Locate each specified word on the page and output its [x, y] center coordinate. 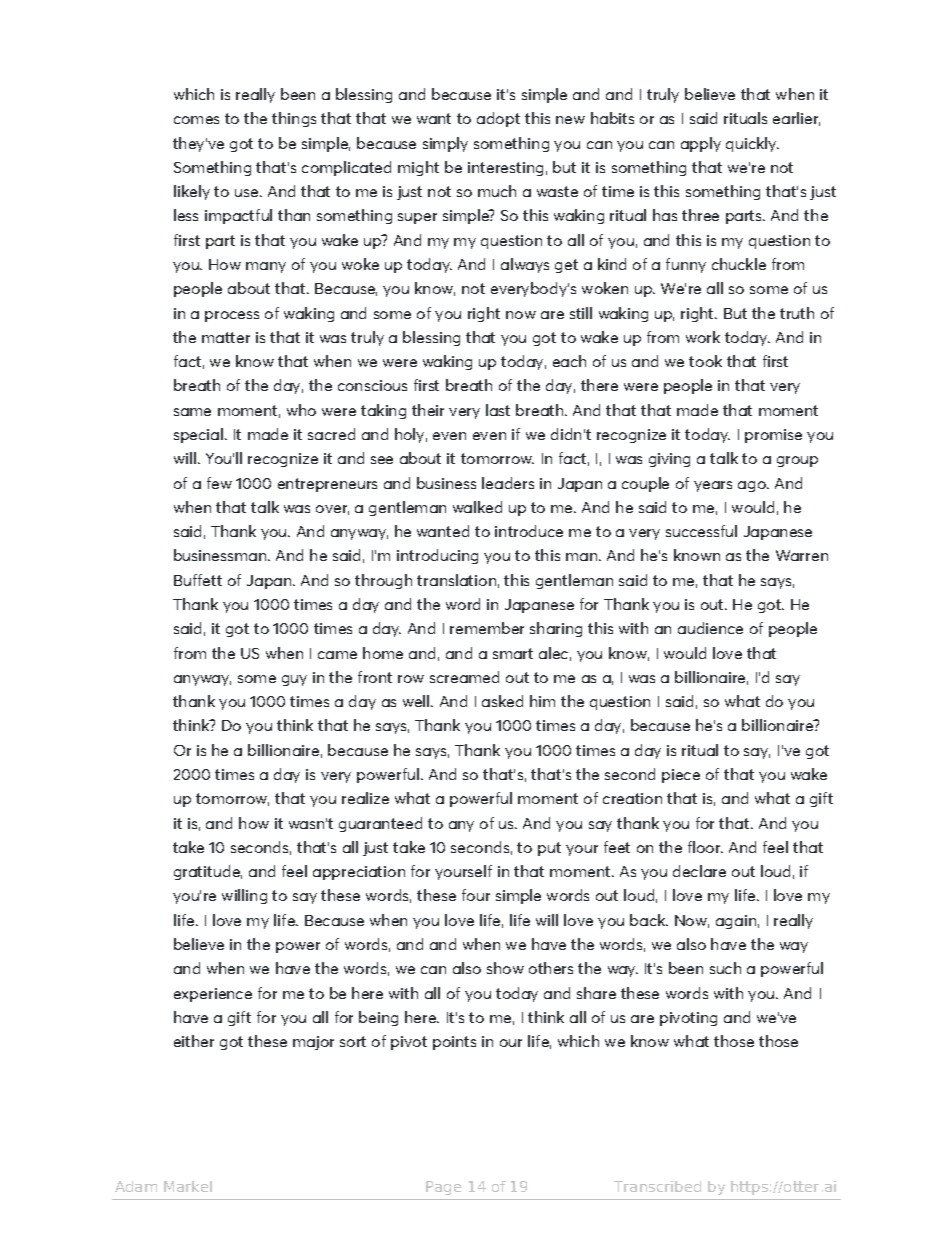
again [736, 922]
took [705, 361]
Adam [136, 1186]
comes [196, 120]
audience [710, 628]
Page [443, 1188]
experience [213, 995]
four [476, 895]
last [498, 410]
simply [445, 144]
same [192, 412]
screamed [464, 677]
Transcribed [657, 1186]
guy [294, 680]
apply [701, 144]
